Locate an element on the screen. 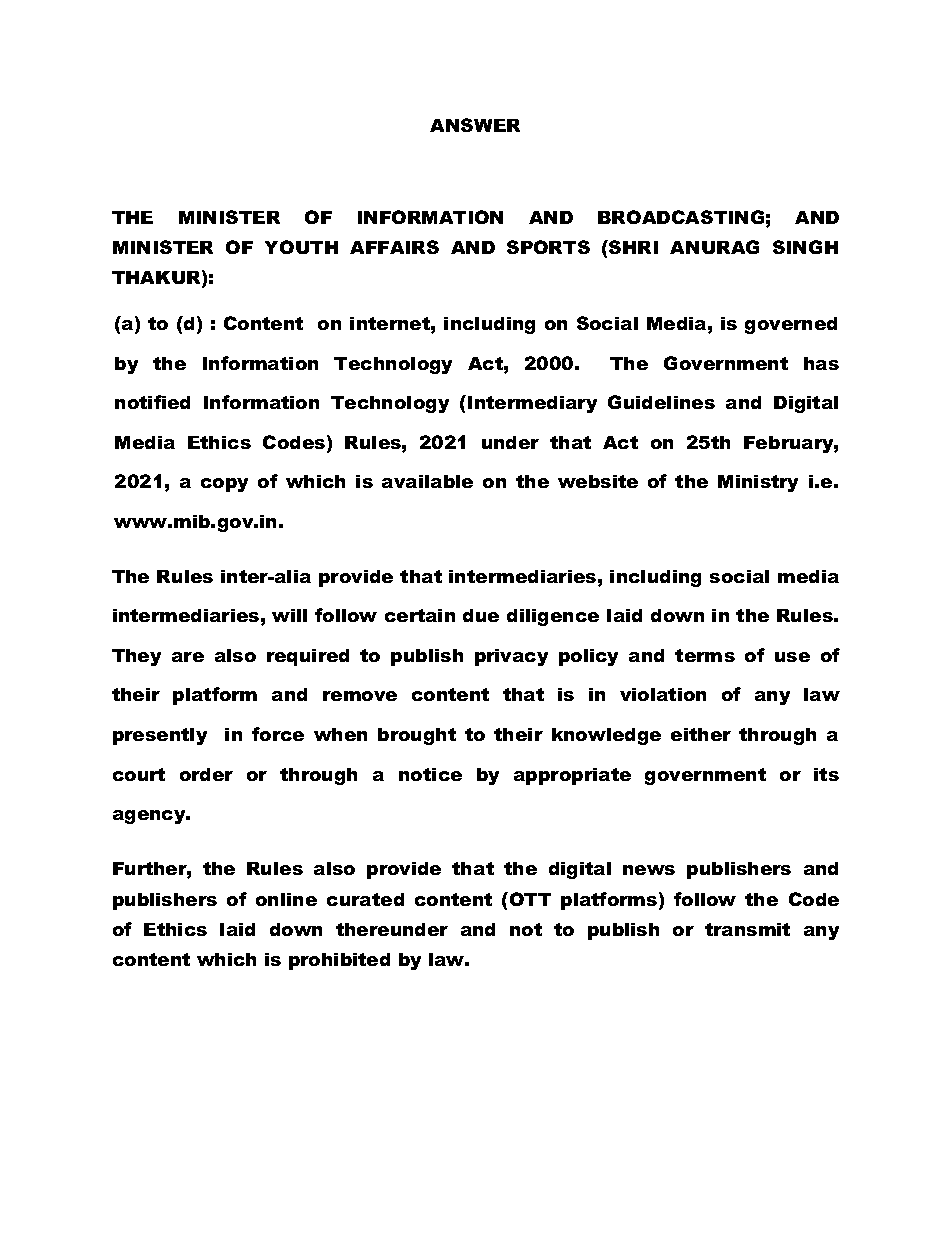 The height and width of the screenshot is (1233, 952). online is located at coordinates (286, 899).
